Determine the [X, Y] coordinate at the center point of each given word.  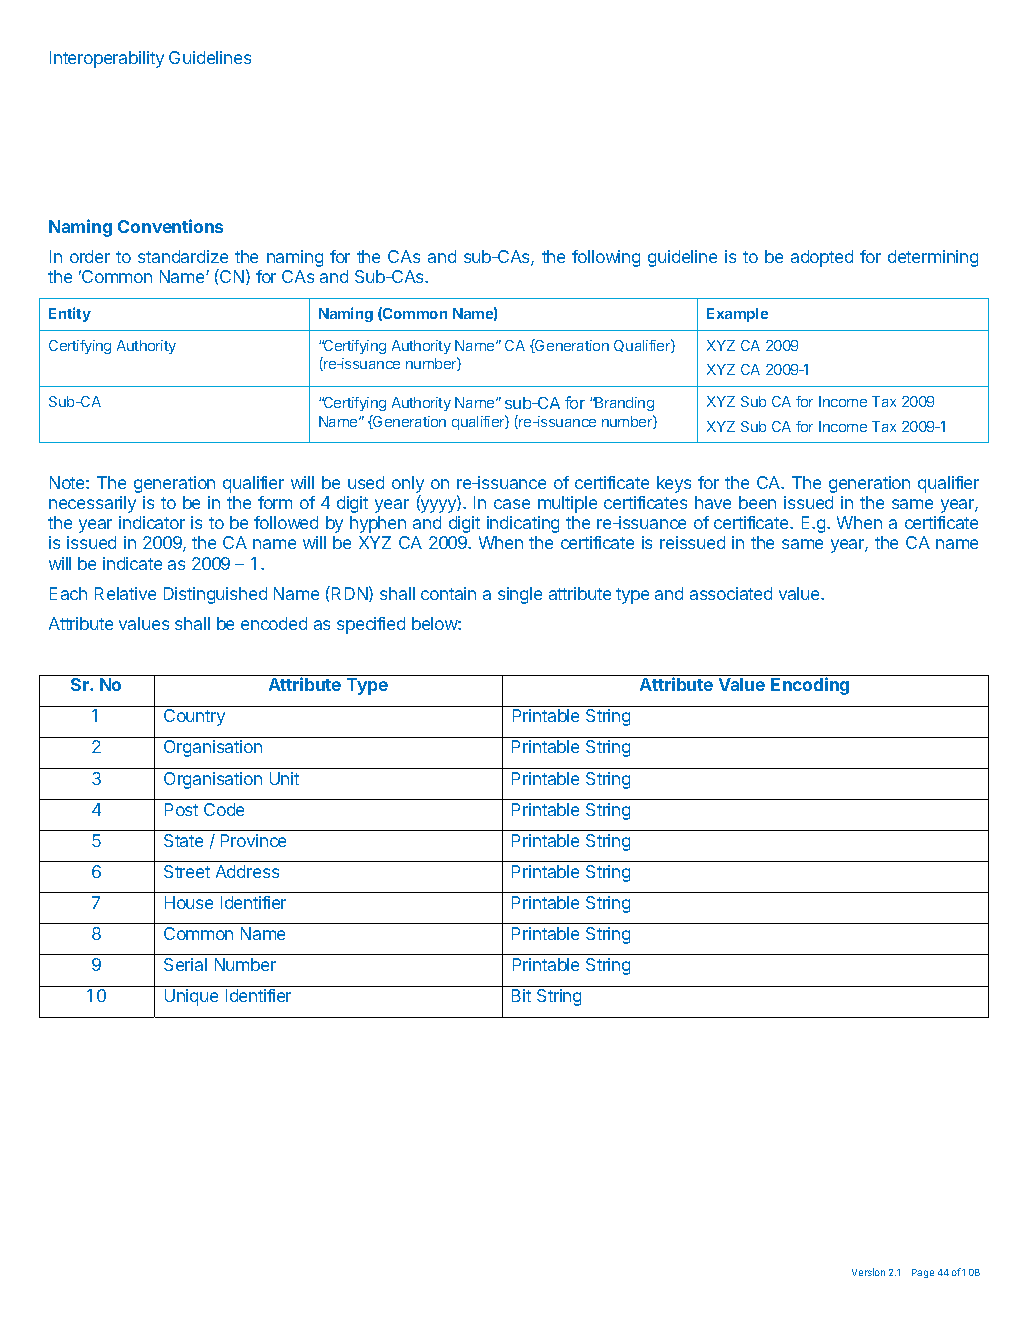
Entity [70, 314]
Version [868, 1272]
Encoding [810, 686]
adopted [822, 258]
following [606, 258]
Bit [521, 995]
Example [737, 315]
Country [194, 717]
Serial [185, 964]
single [520, 595]
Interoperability [107, 59]
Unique [191, 997]
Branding [623, 404]
